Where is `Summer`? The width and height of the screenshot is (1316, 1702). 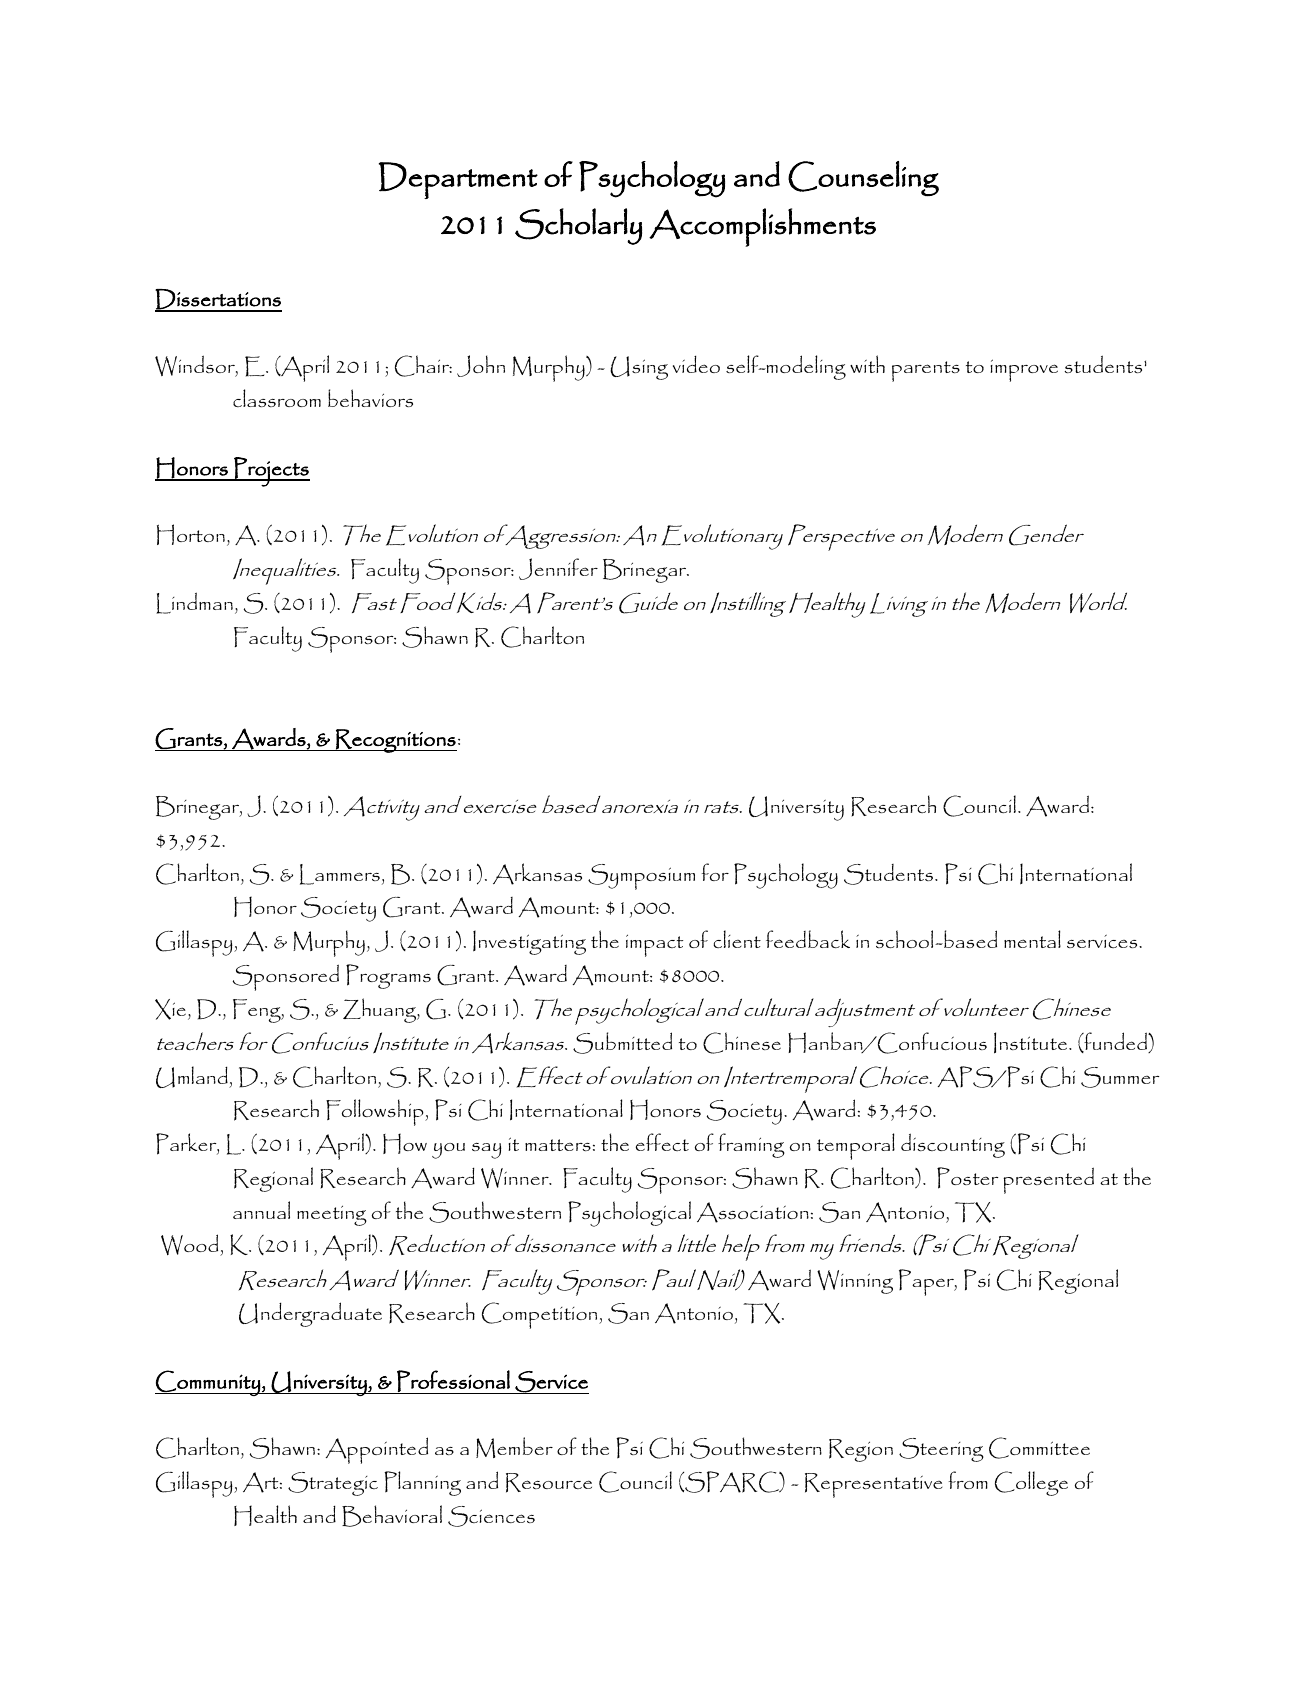 Summer is located at coordinates (1120, 1077).
